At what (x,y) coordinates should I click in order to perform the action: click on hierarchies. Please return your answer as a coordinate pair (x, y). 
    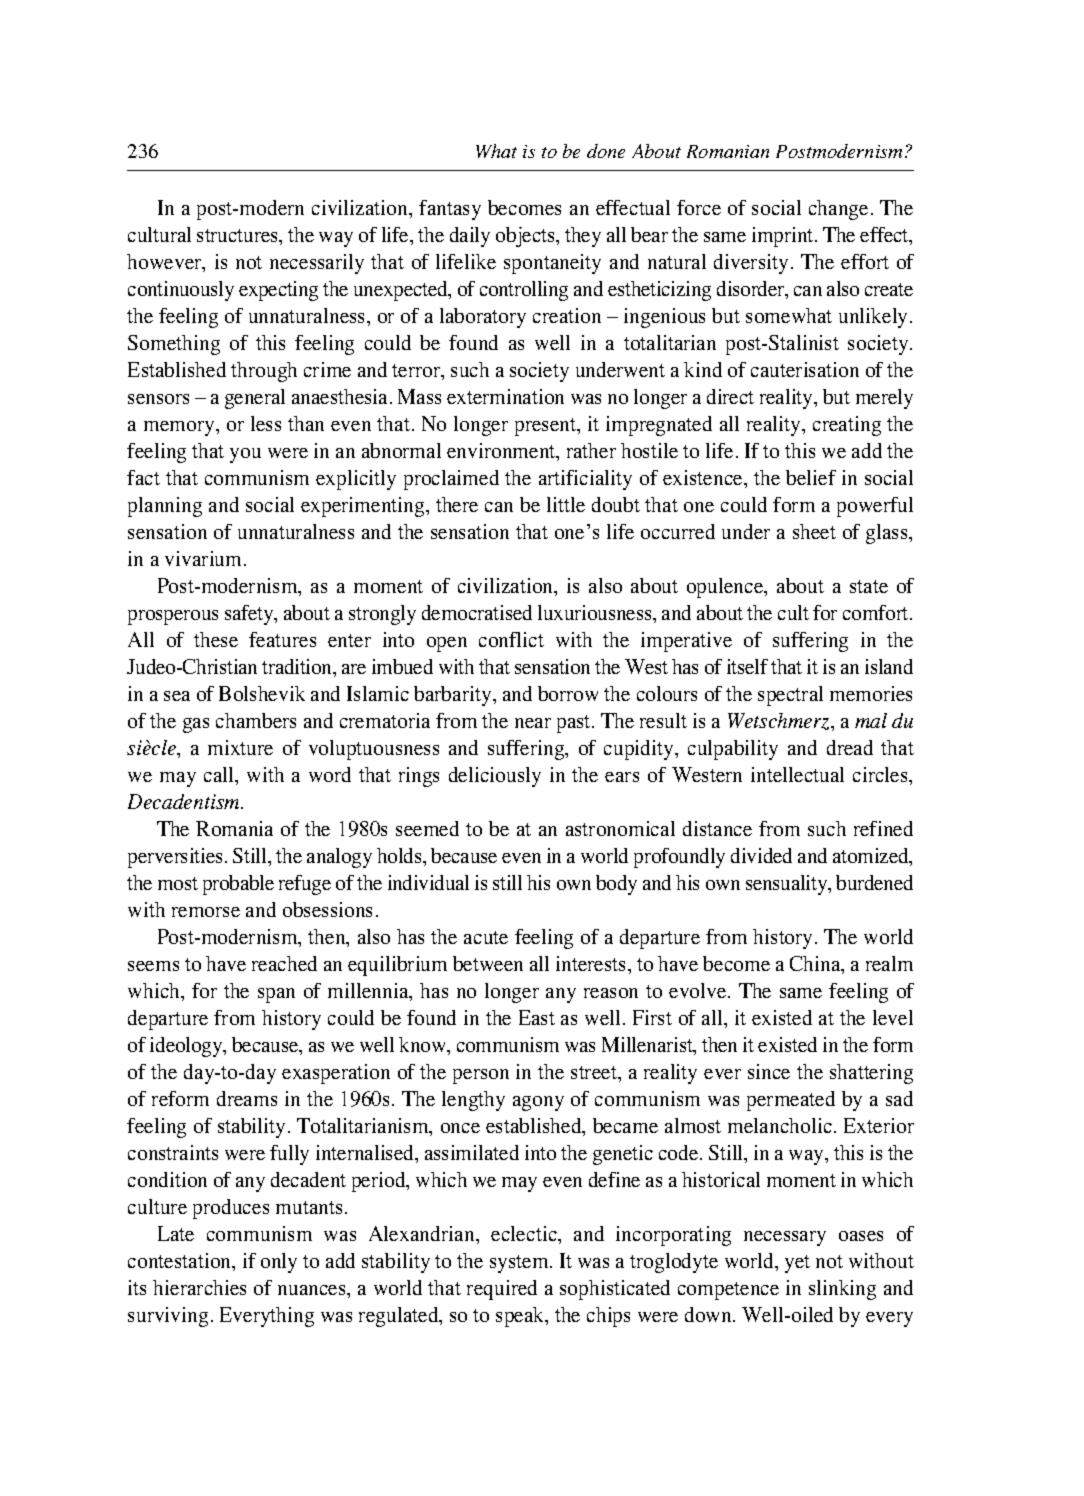
    Looking at the image, I should click on (199, 1287).
